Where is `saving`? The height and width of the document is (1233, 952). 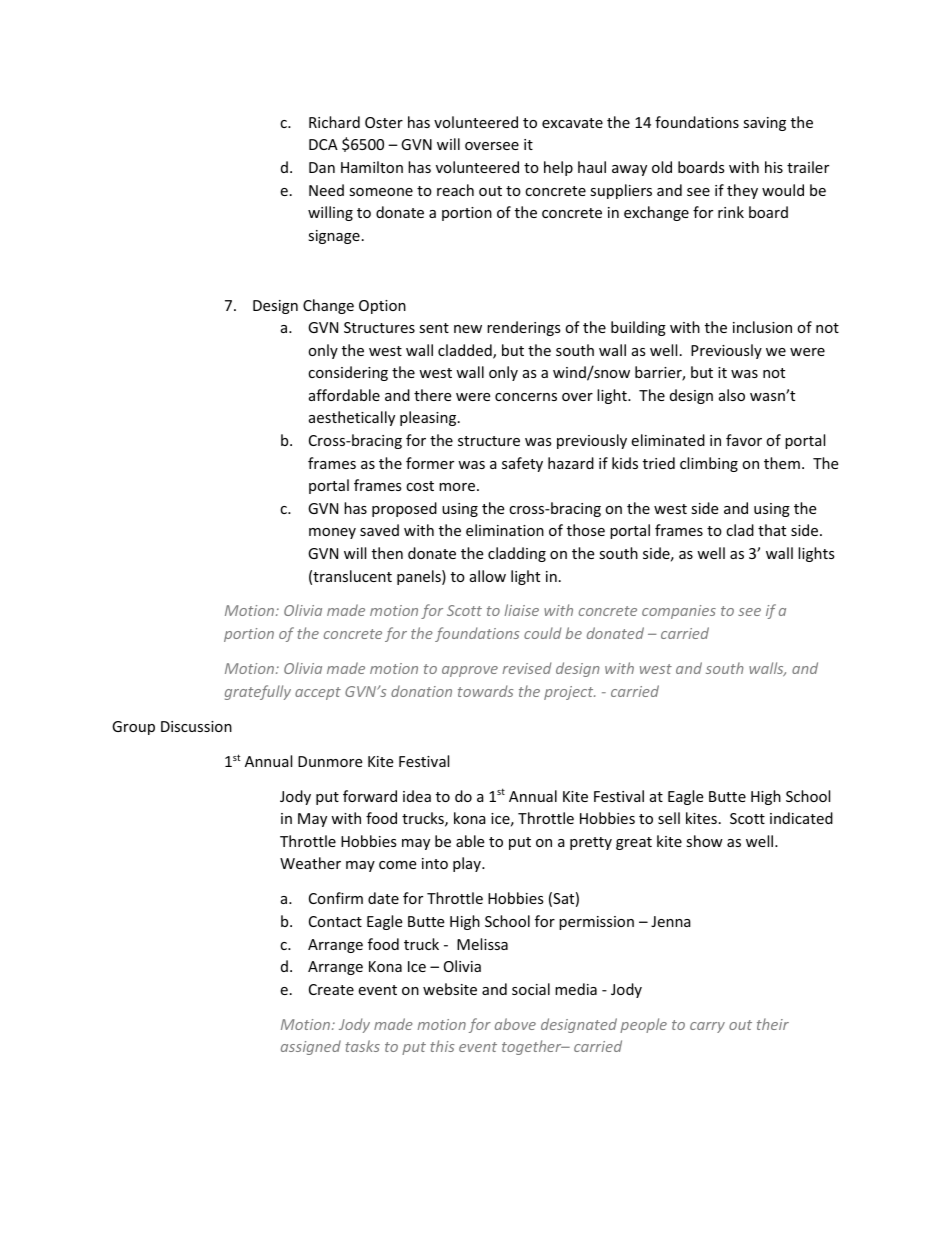
saving is located at coordinates (764, 124).
